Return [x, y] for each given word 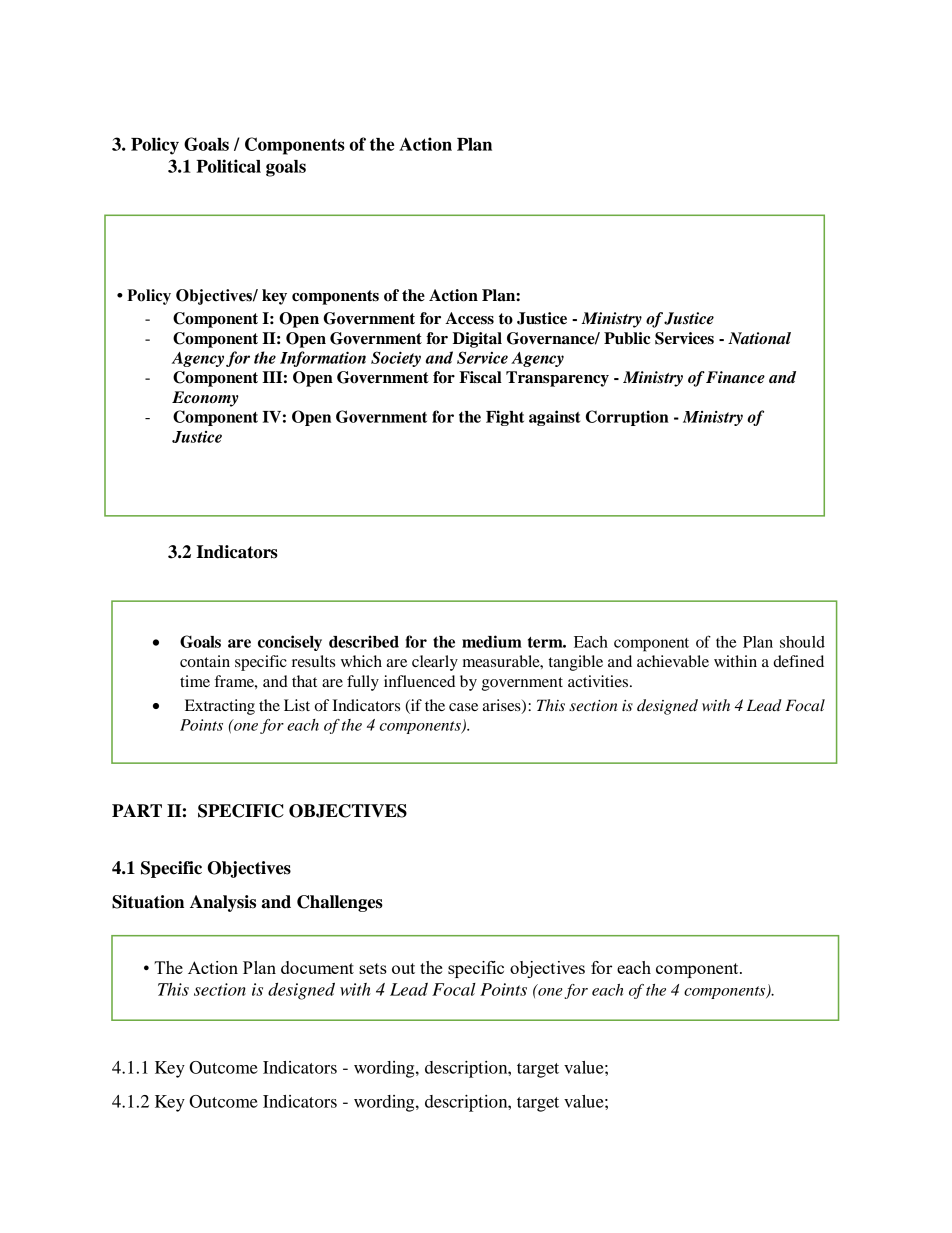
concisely [290, 643]
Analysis [223, 903]
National [759, 338]
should [802, 642]
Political [228, 166]
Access [469, 318]
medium [492, 641]
